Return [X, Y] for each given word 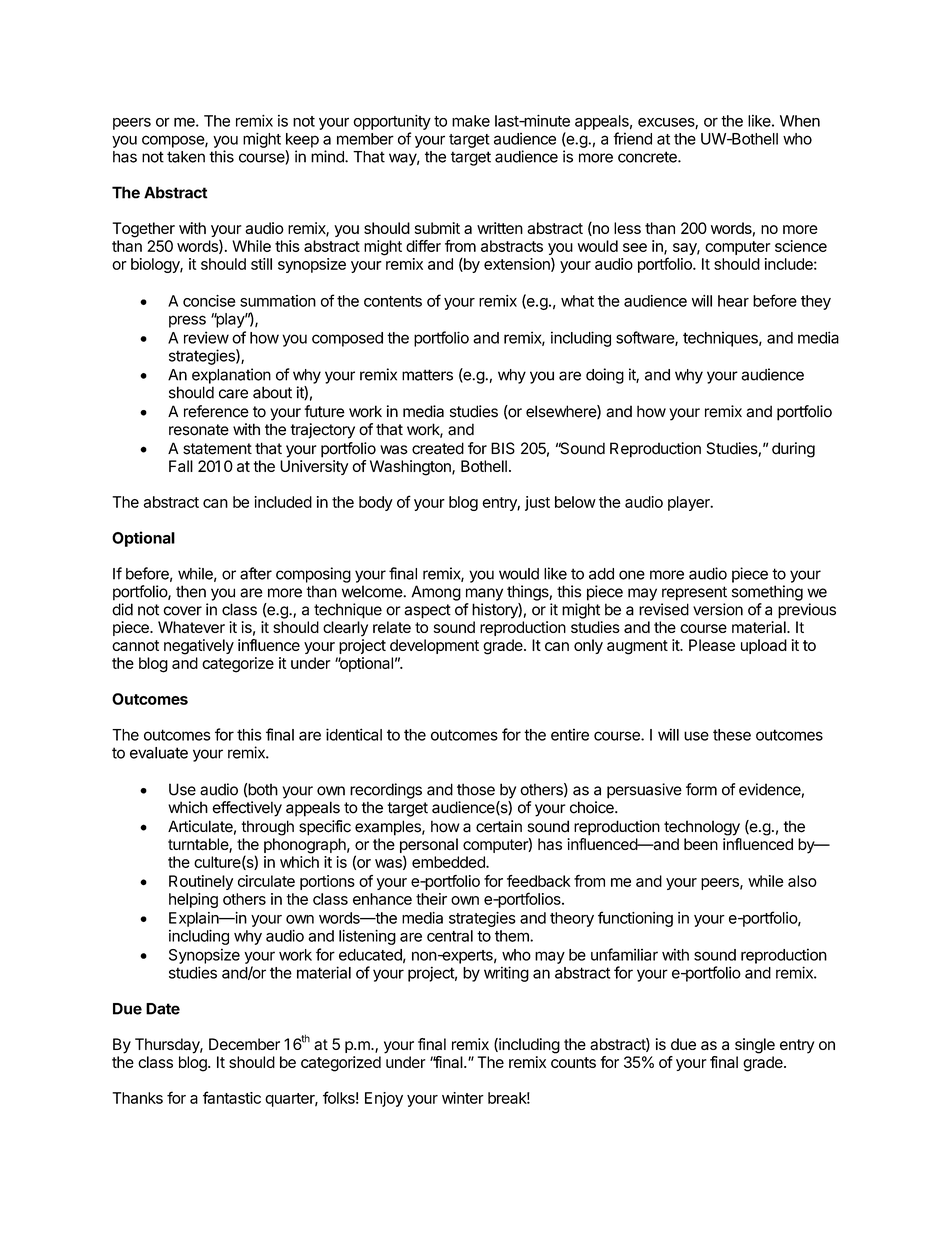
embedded [449, 862]
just [537, 503]
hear [733, 301]
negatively [199, 647]
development [434, 646]
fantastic [232, 1097]
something [767, 593]
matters [427, 375]
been [701, 844]
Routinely [201, 882]
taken [186, 157]
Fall [181, 466]
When [800, 121]
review [206, 337]
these [732, 735]
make [471, 121]
